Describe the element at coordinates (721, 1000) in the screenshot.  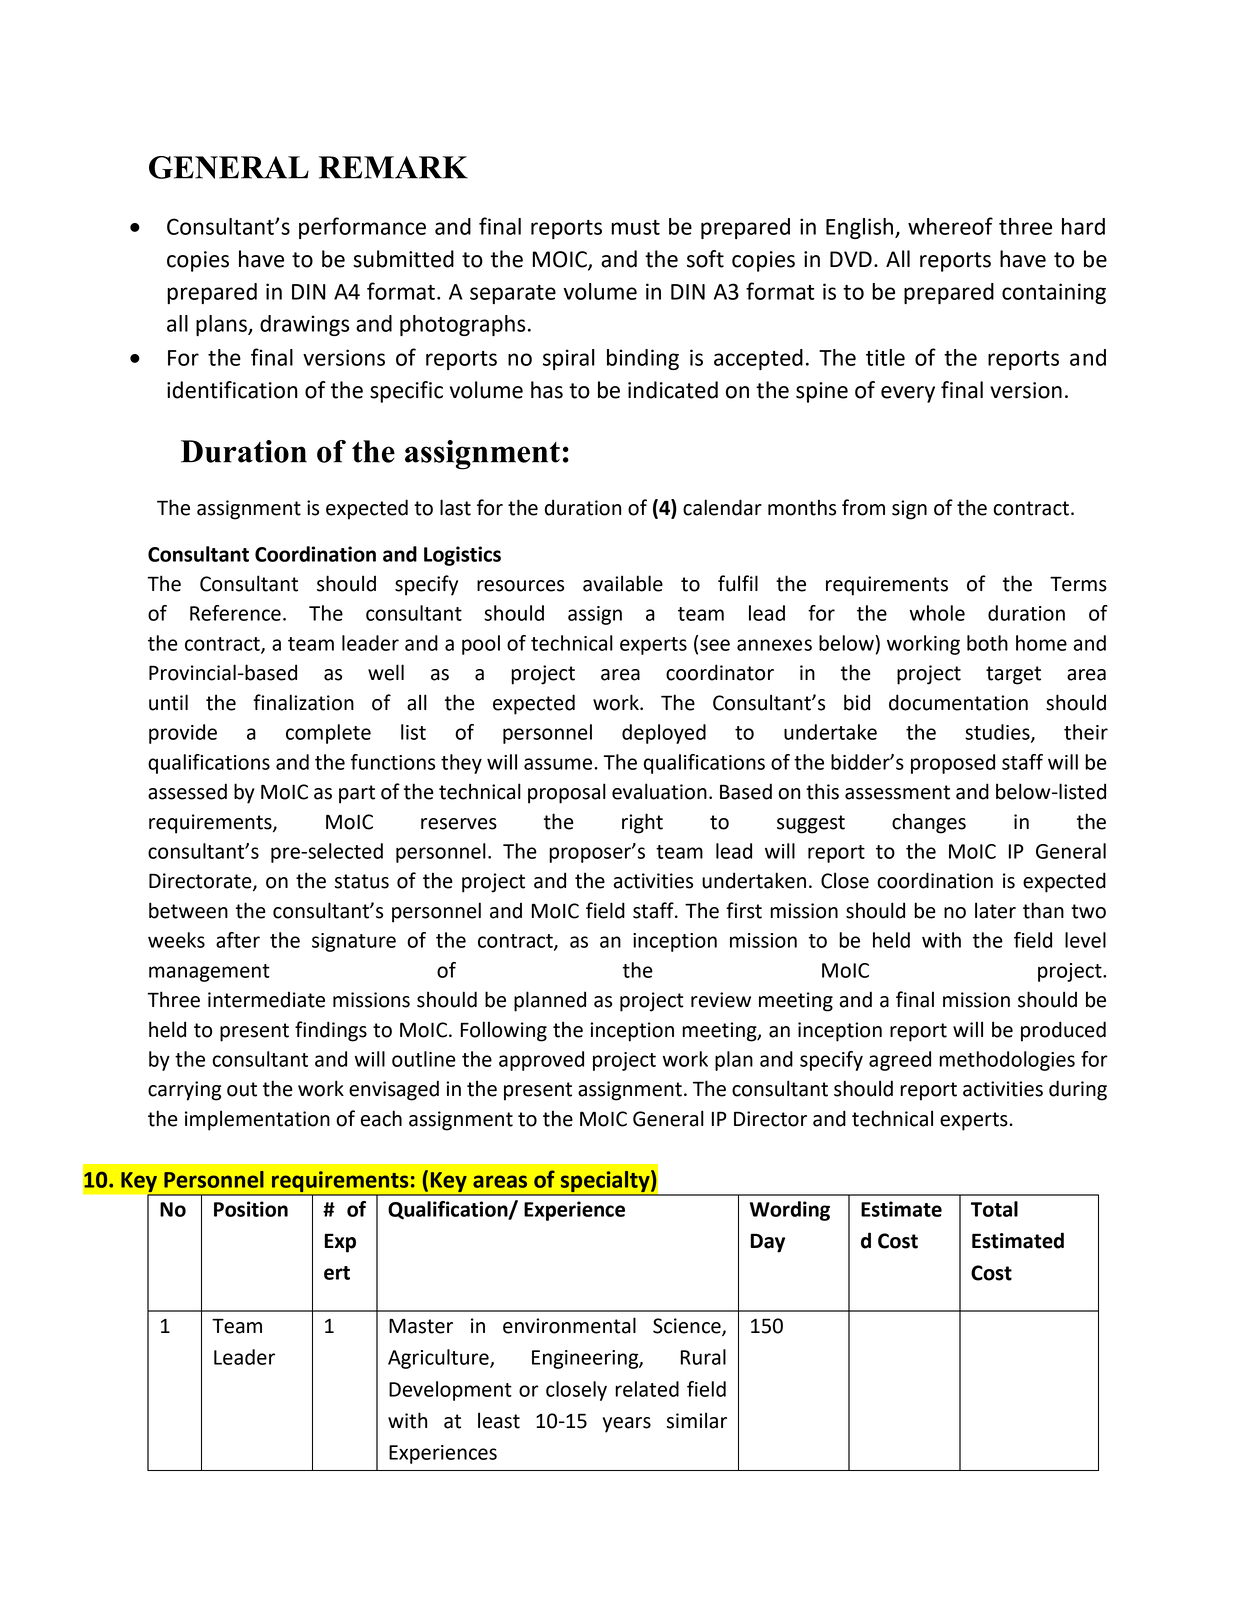
I see `review` at that location.
